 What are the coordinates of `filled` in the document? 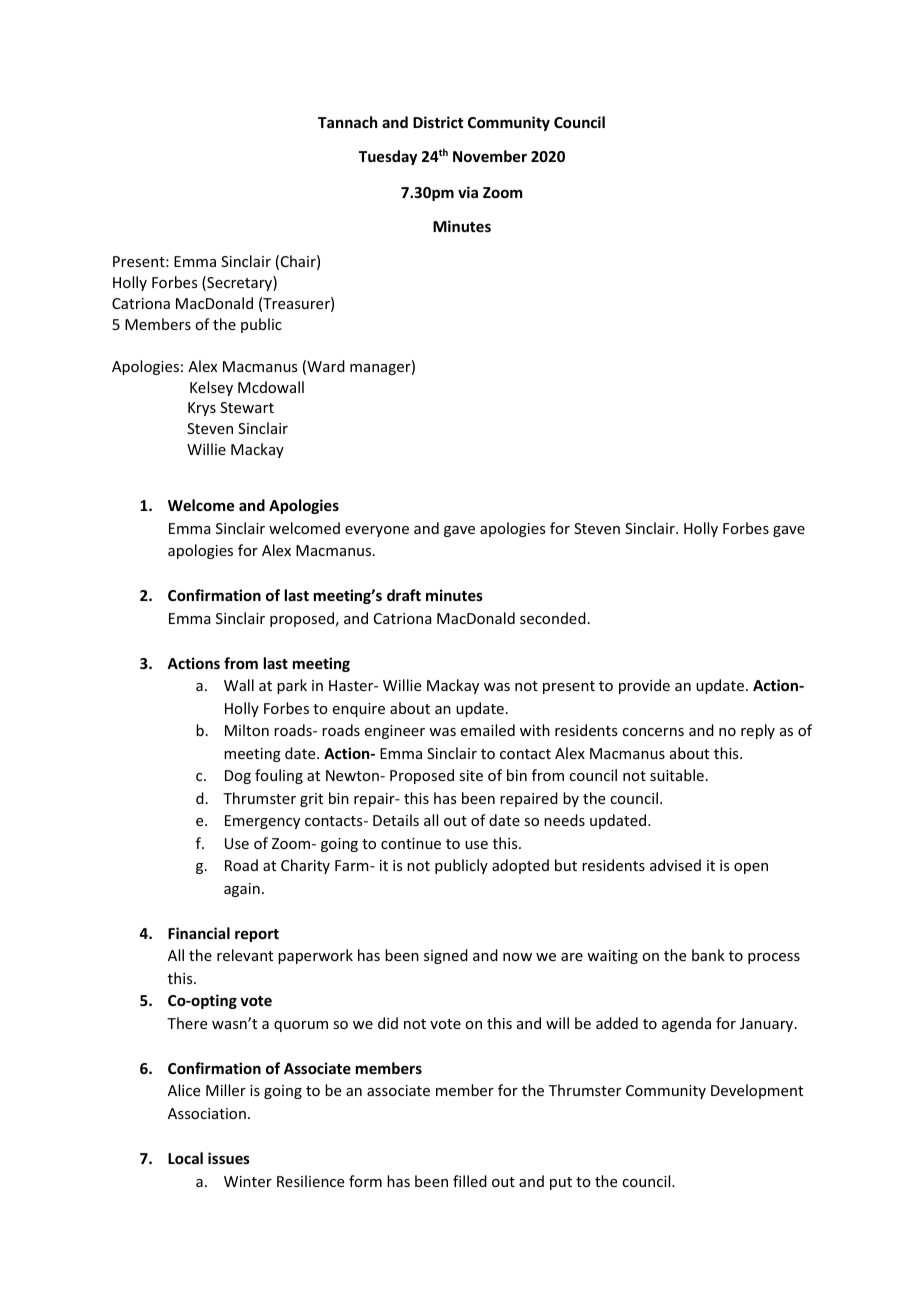 It's located at (470, 1181).
